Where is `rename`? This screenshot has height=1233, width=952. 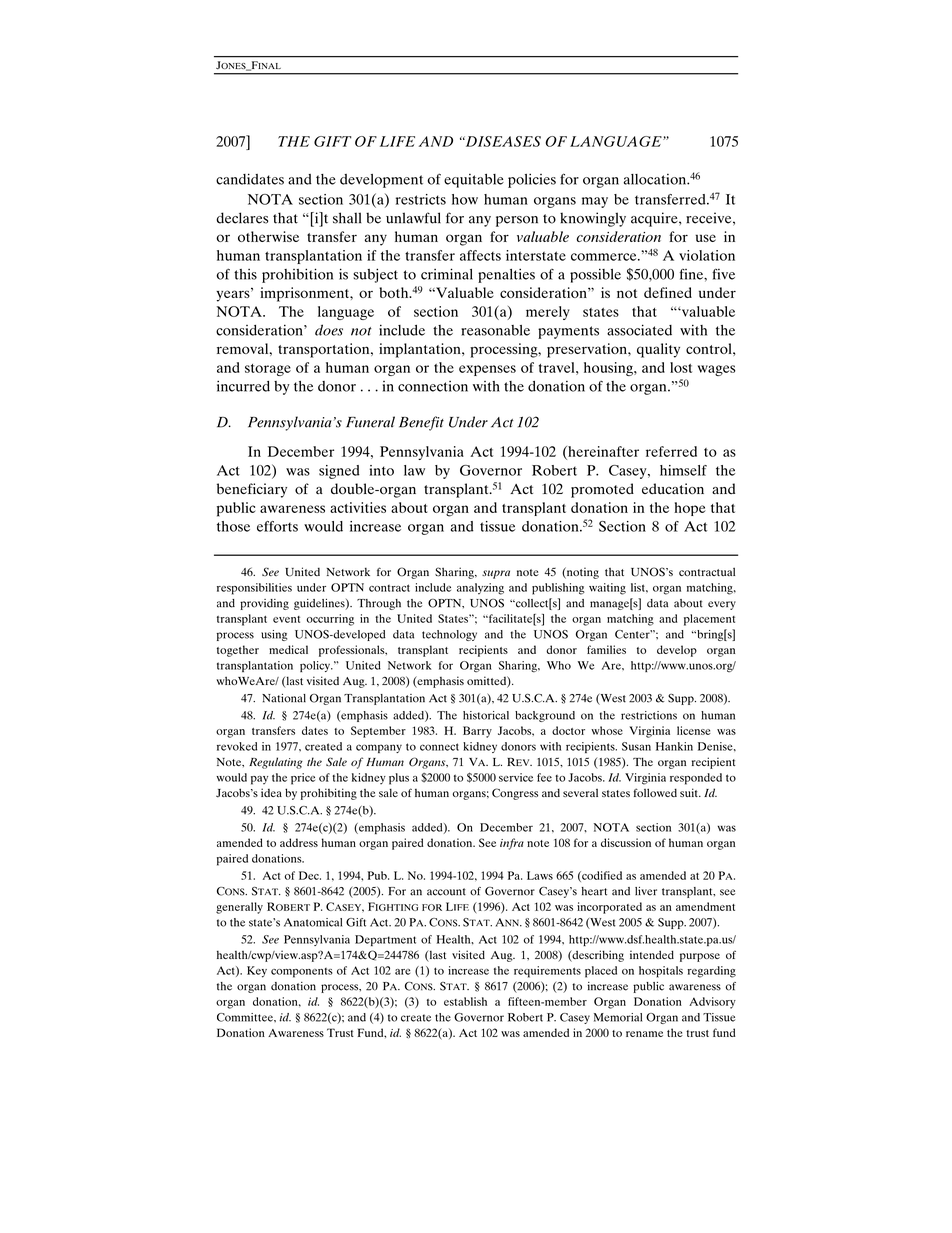 rename is located at coordinates (644, 1034).
